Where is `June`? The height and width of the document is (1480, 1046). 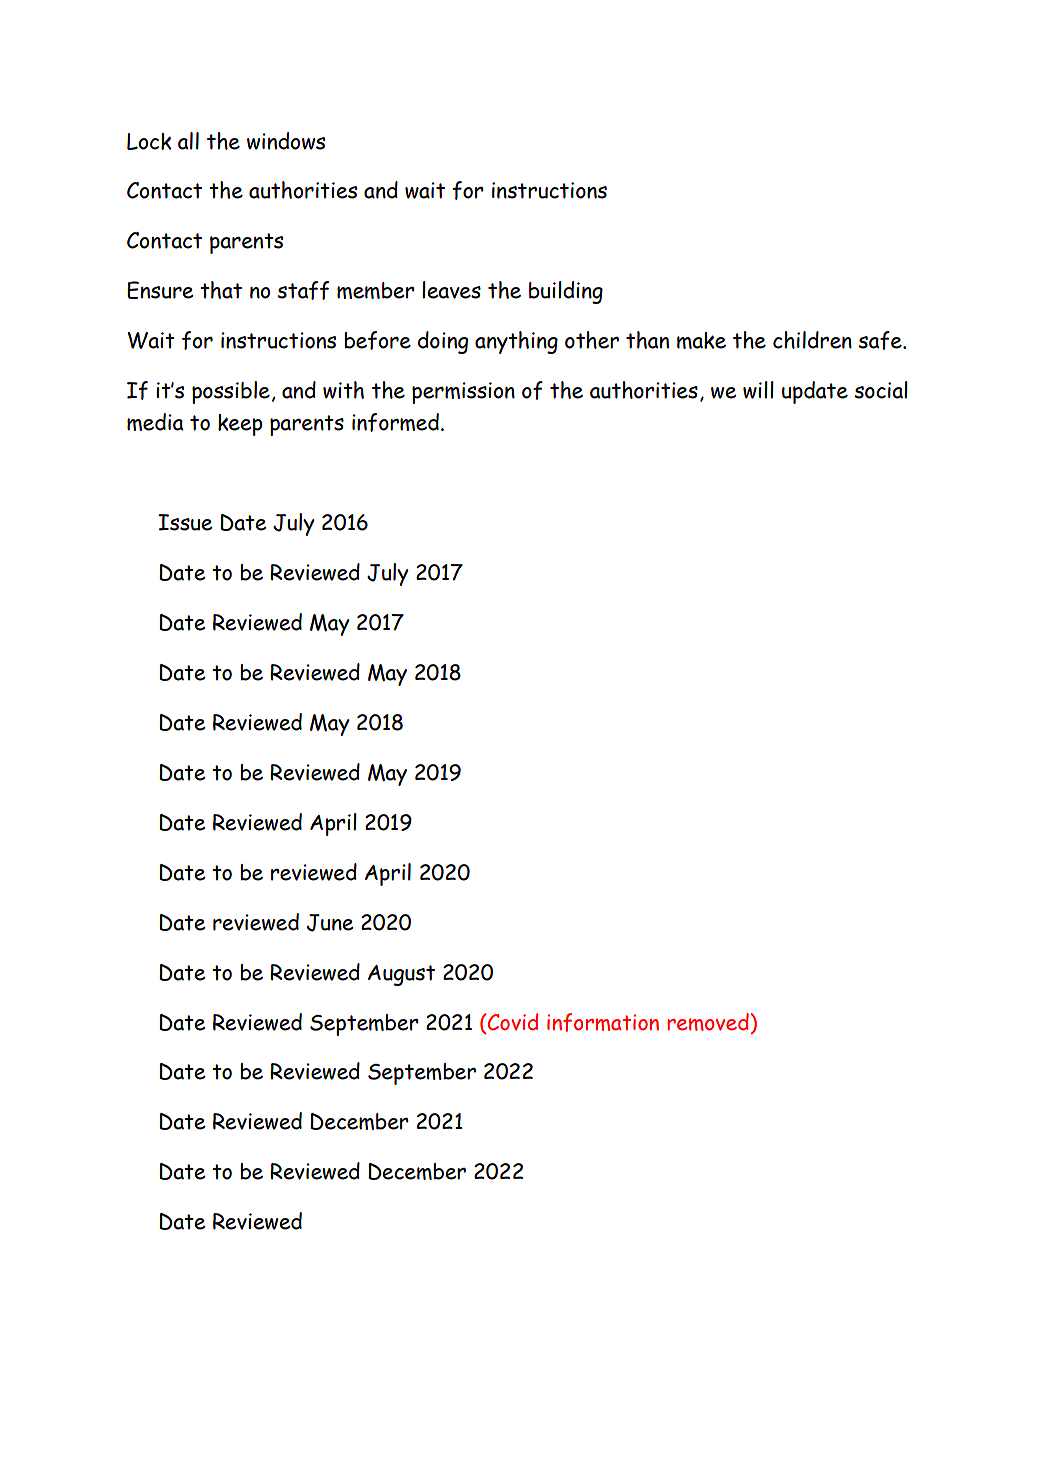 June is located at coordinates (330, 923).
